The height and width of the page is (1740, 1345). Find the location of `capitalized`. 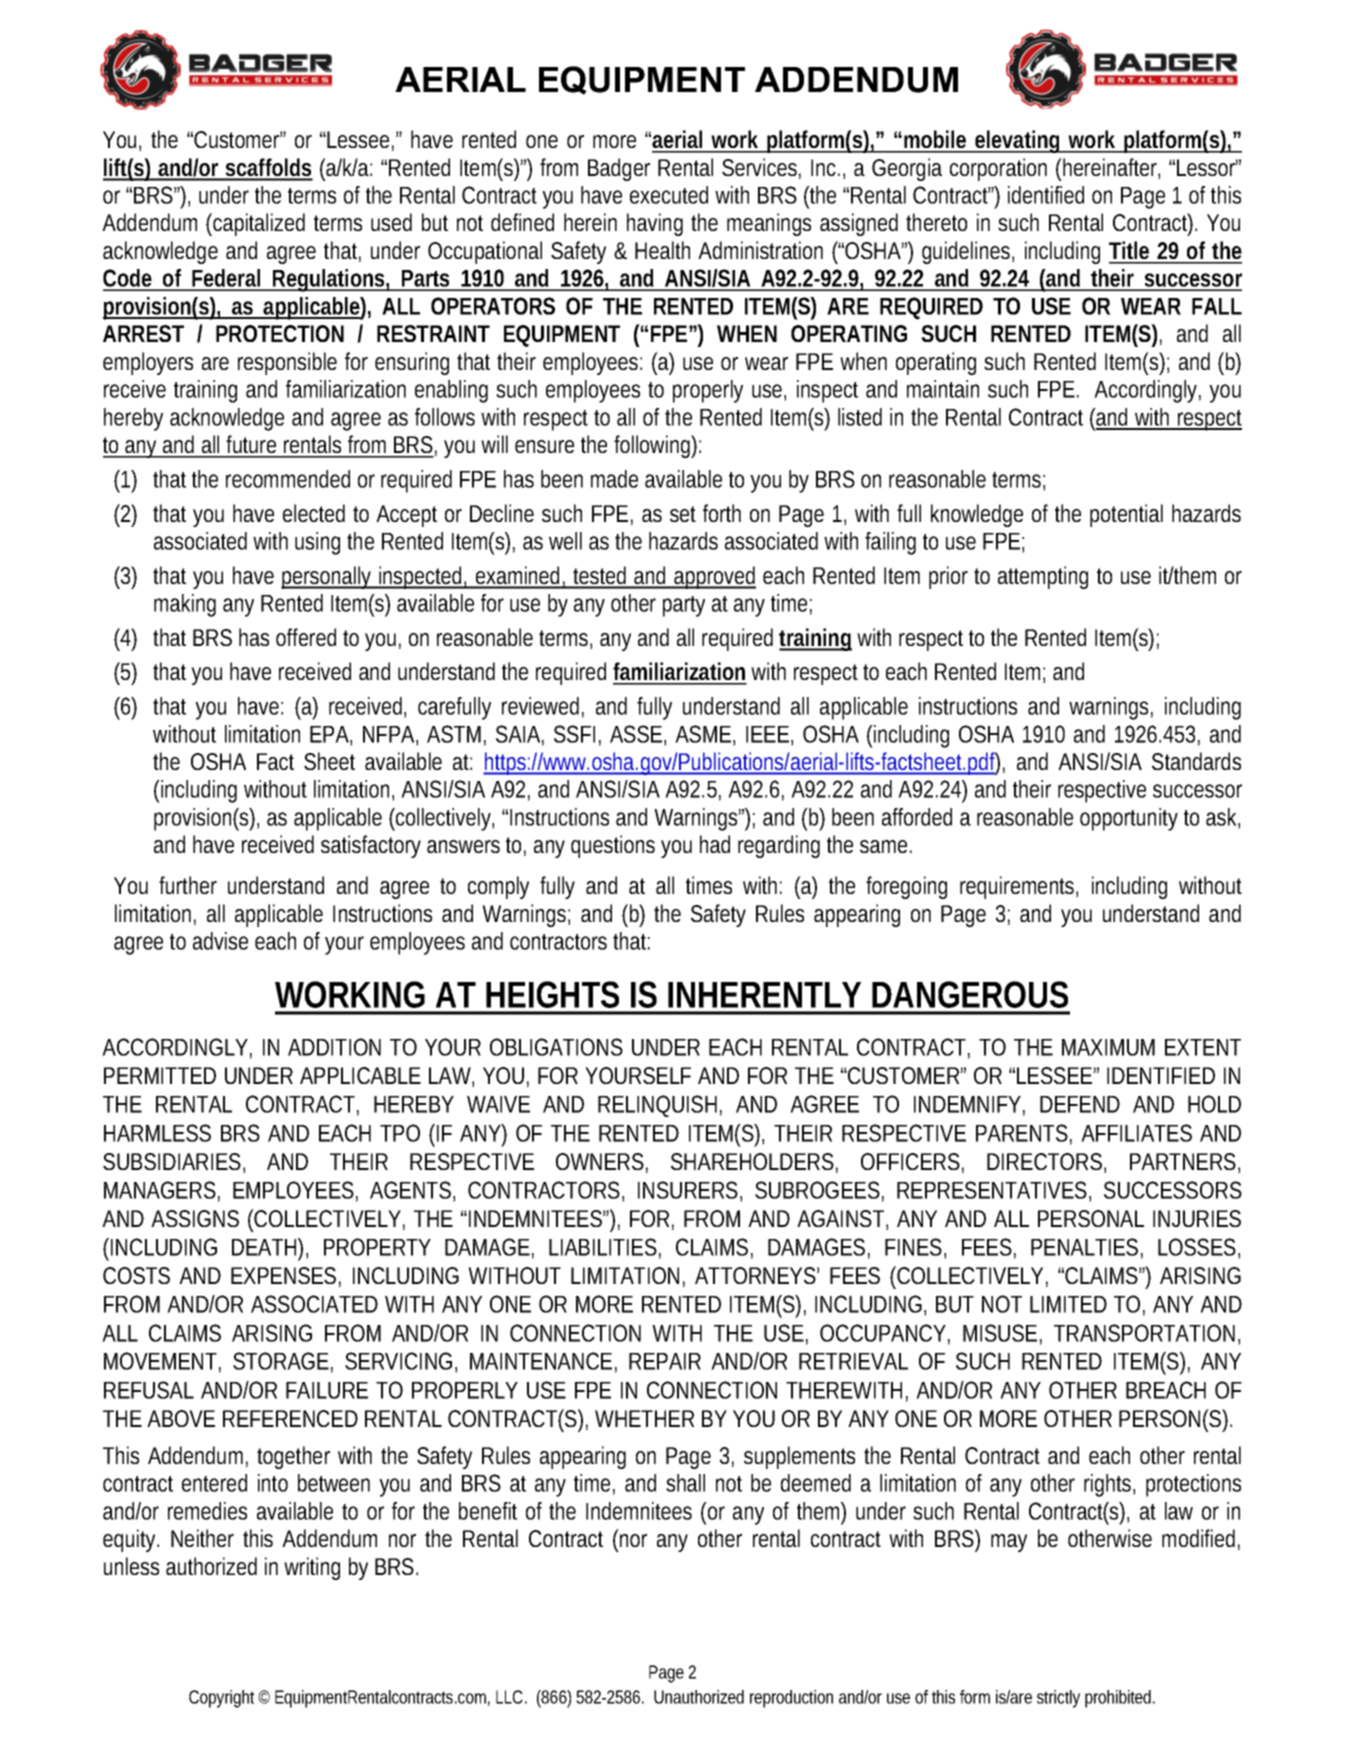

capitalized is located at coordinates (258, 224).
